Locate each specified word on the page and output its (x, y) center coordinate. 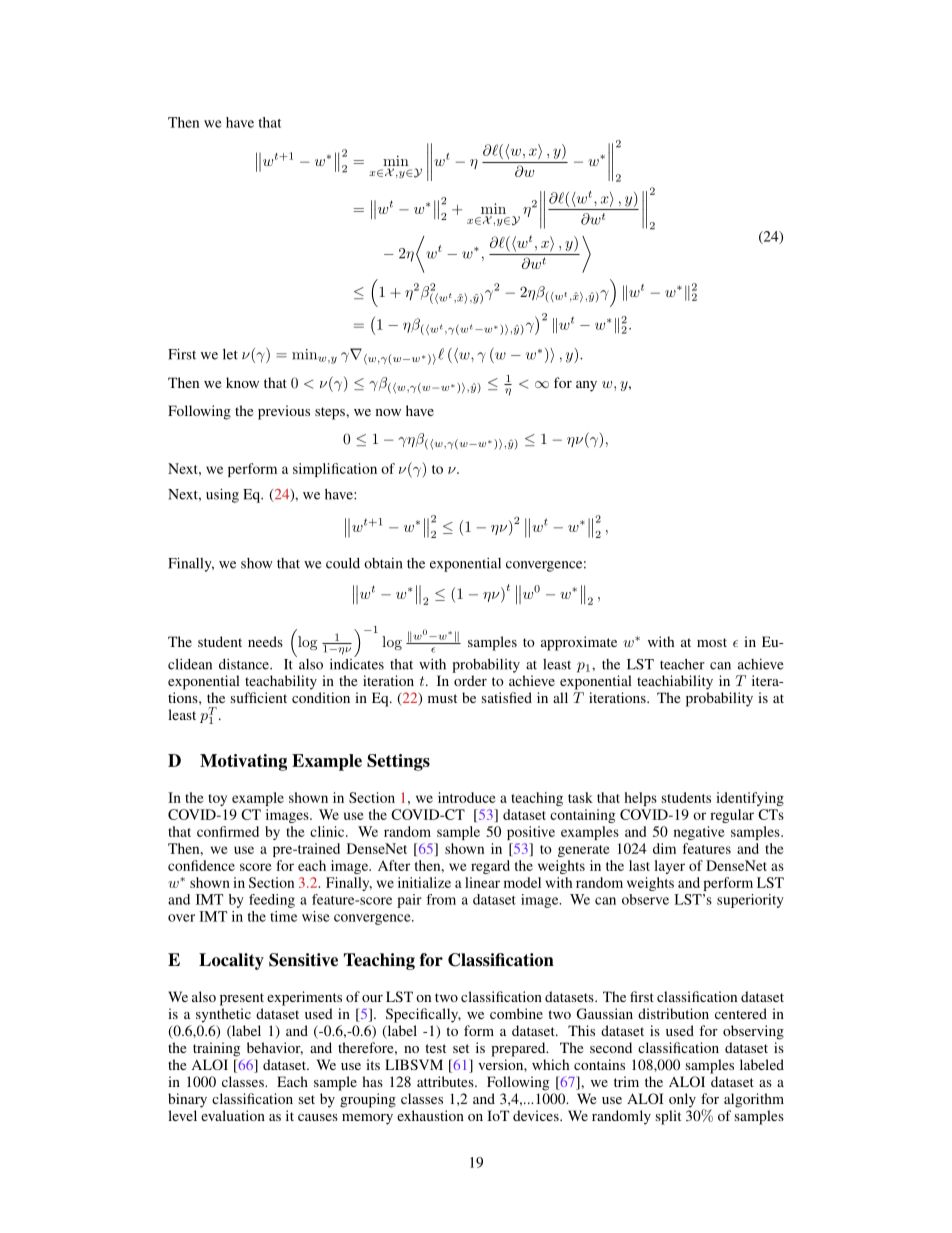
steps (331, 413)
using (222, 495)
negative (699, 833)
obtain (383, 563)
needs (265, 641)
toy (217, 800)
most (712, 642)
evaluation (233, 1115)
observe (645, 899)
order (470, 680)
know (242, 382)
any (586, 386)
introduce (467, 797)
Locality (231, 961)
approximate (579, 643)
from (441, 899)
